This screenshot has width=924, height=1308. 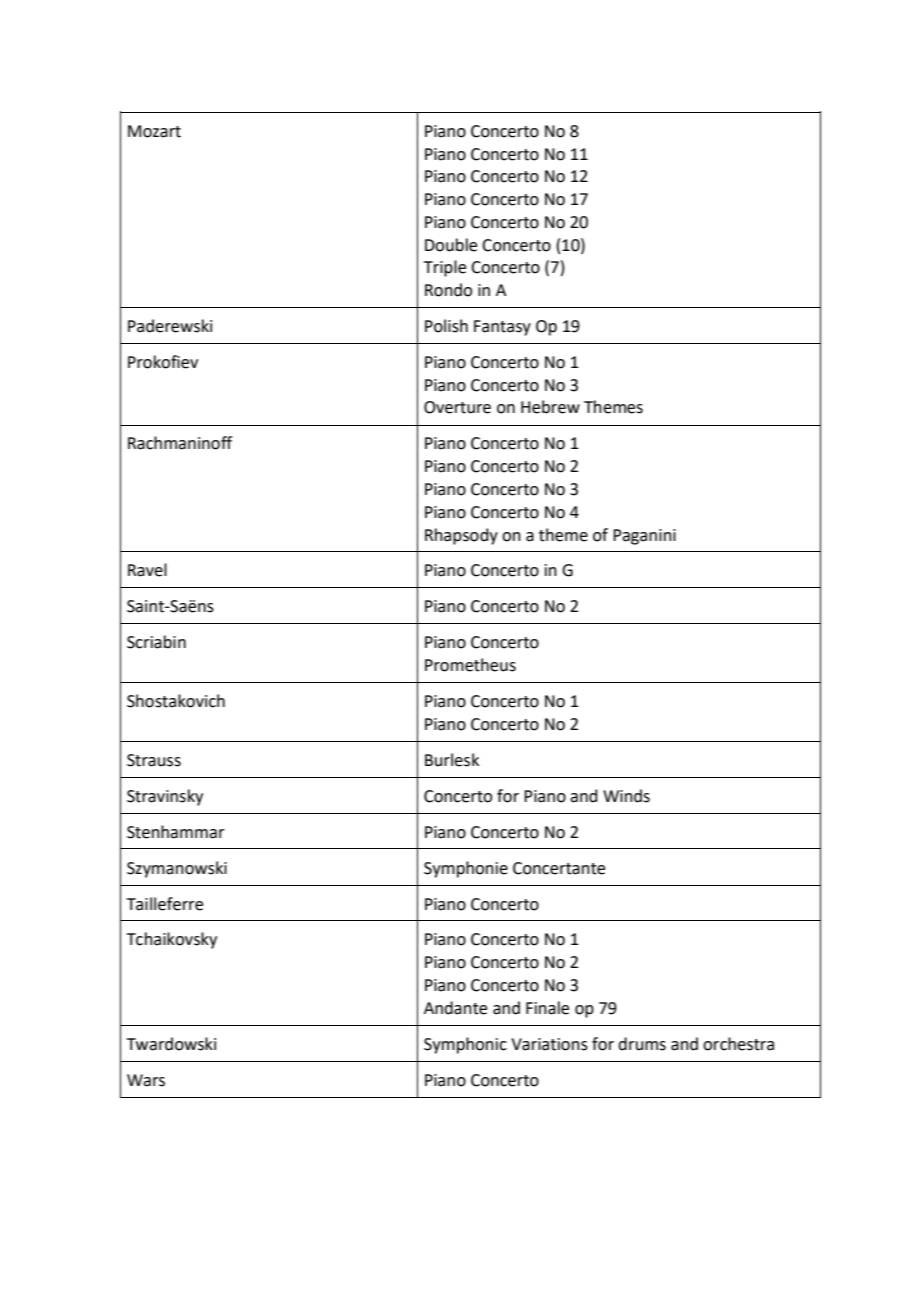 What do you see at coordinates (154, 131) in the screenshot?
I see `Mozart` at bounding box center [154, 131].
